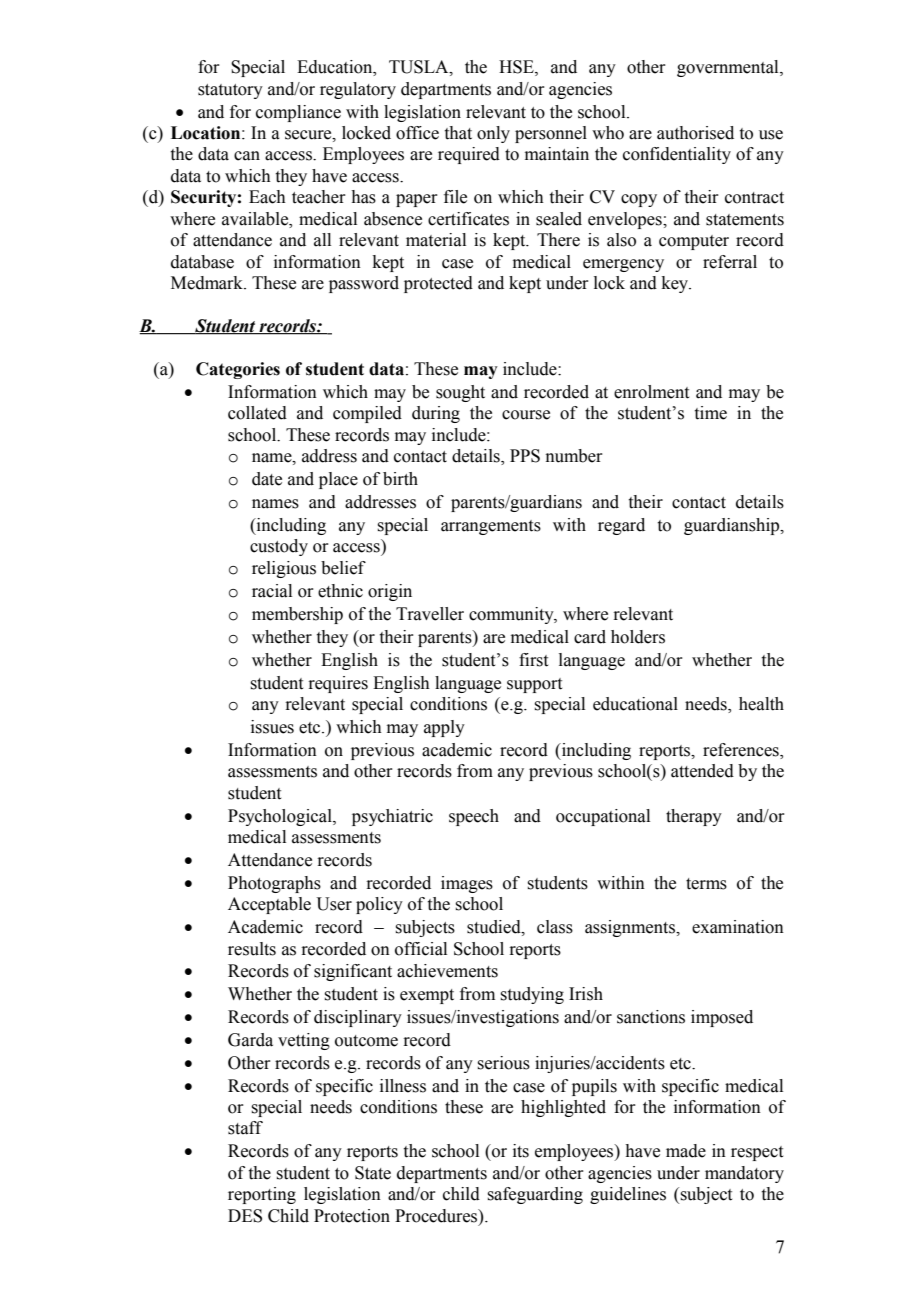  Describe the element at coordinates (281, 817) in the screenshot. I see `Psychological` at that location.
